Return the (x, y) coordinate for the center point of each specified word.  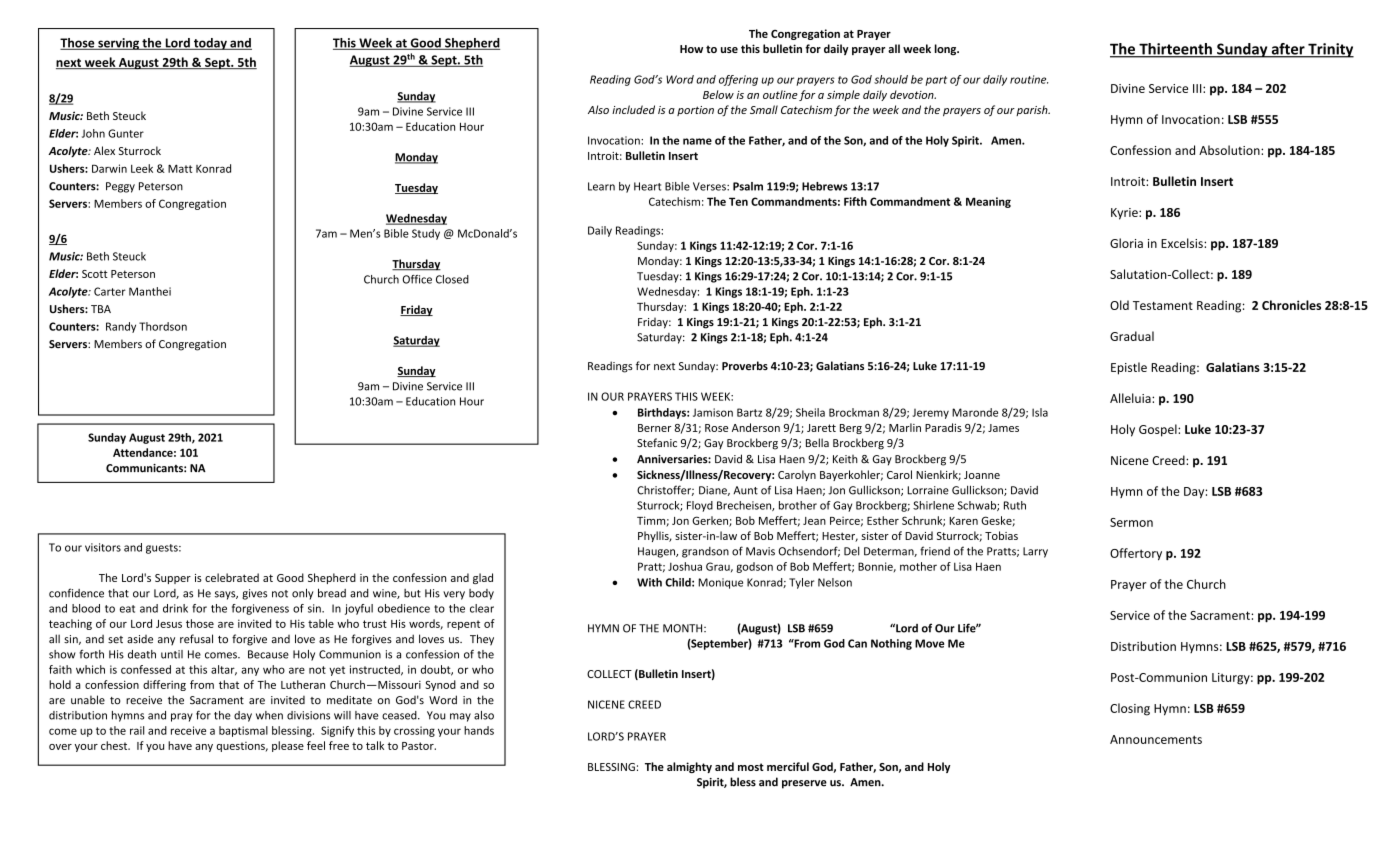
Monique (720, 583)
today (210, 44)
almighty (689, 767)
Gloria (1126, 243)
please (288, 746)
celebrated (232, 577)
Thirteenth (1175, 50)
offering (738, 80)
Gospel (1159, 430)
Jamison (713, 412)
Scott (95, 274)
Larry (1035, 552)
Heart (647, 186)
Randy (121, 327)
